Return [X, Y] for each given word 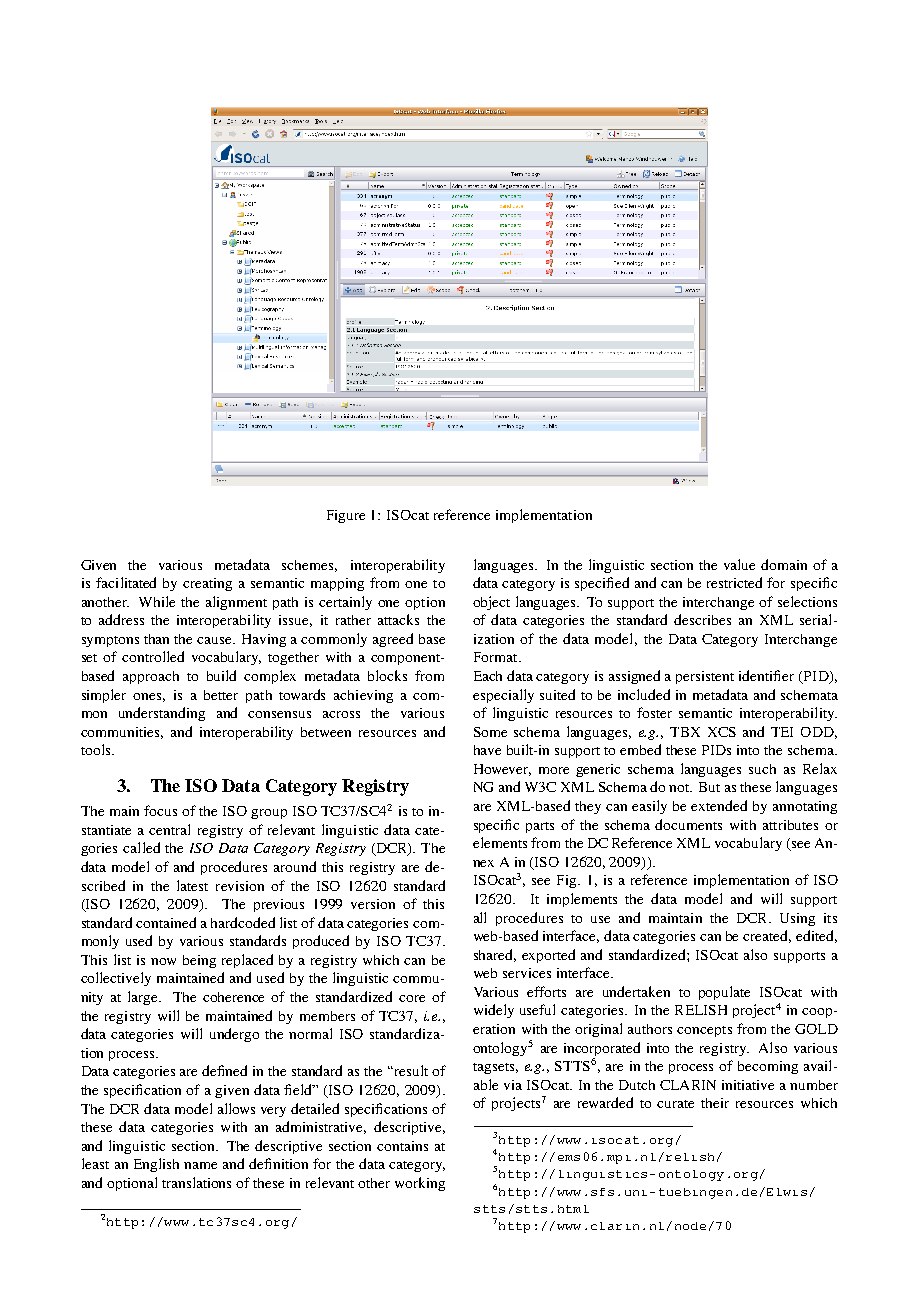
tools [97, 749]
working [420, 1184]
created [767, 936]
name [200, 1165]
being [199, 961]
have [487, 750]
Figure [346, 516]
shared [495, 955]
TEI [782, 732]
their [715, 1103]
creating [207, 584]
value [739, 564]
